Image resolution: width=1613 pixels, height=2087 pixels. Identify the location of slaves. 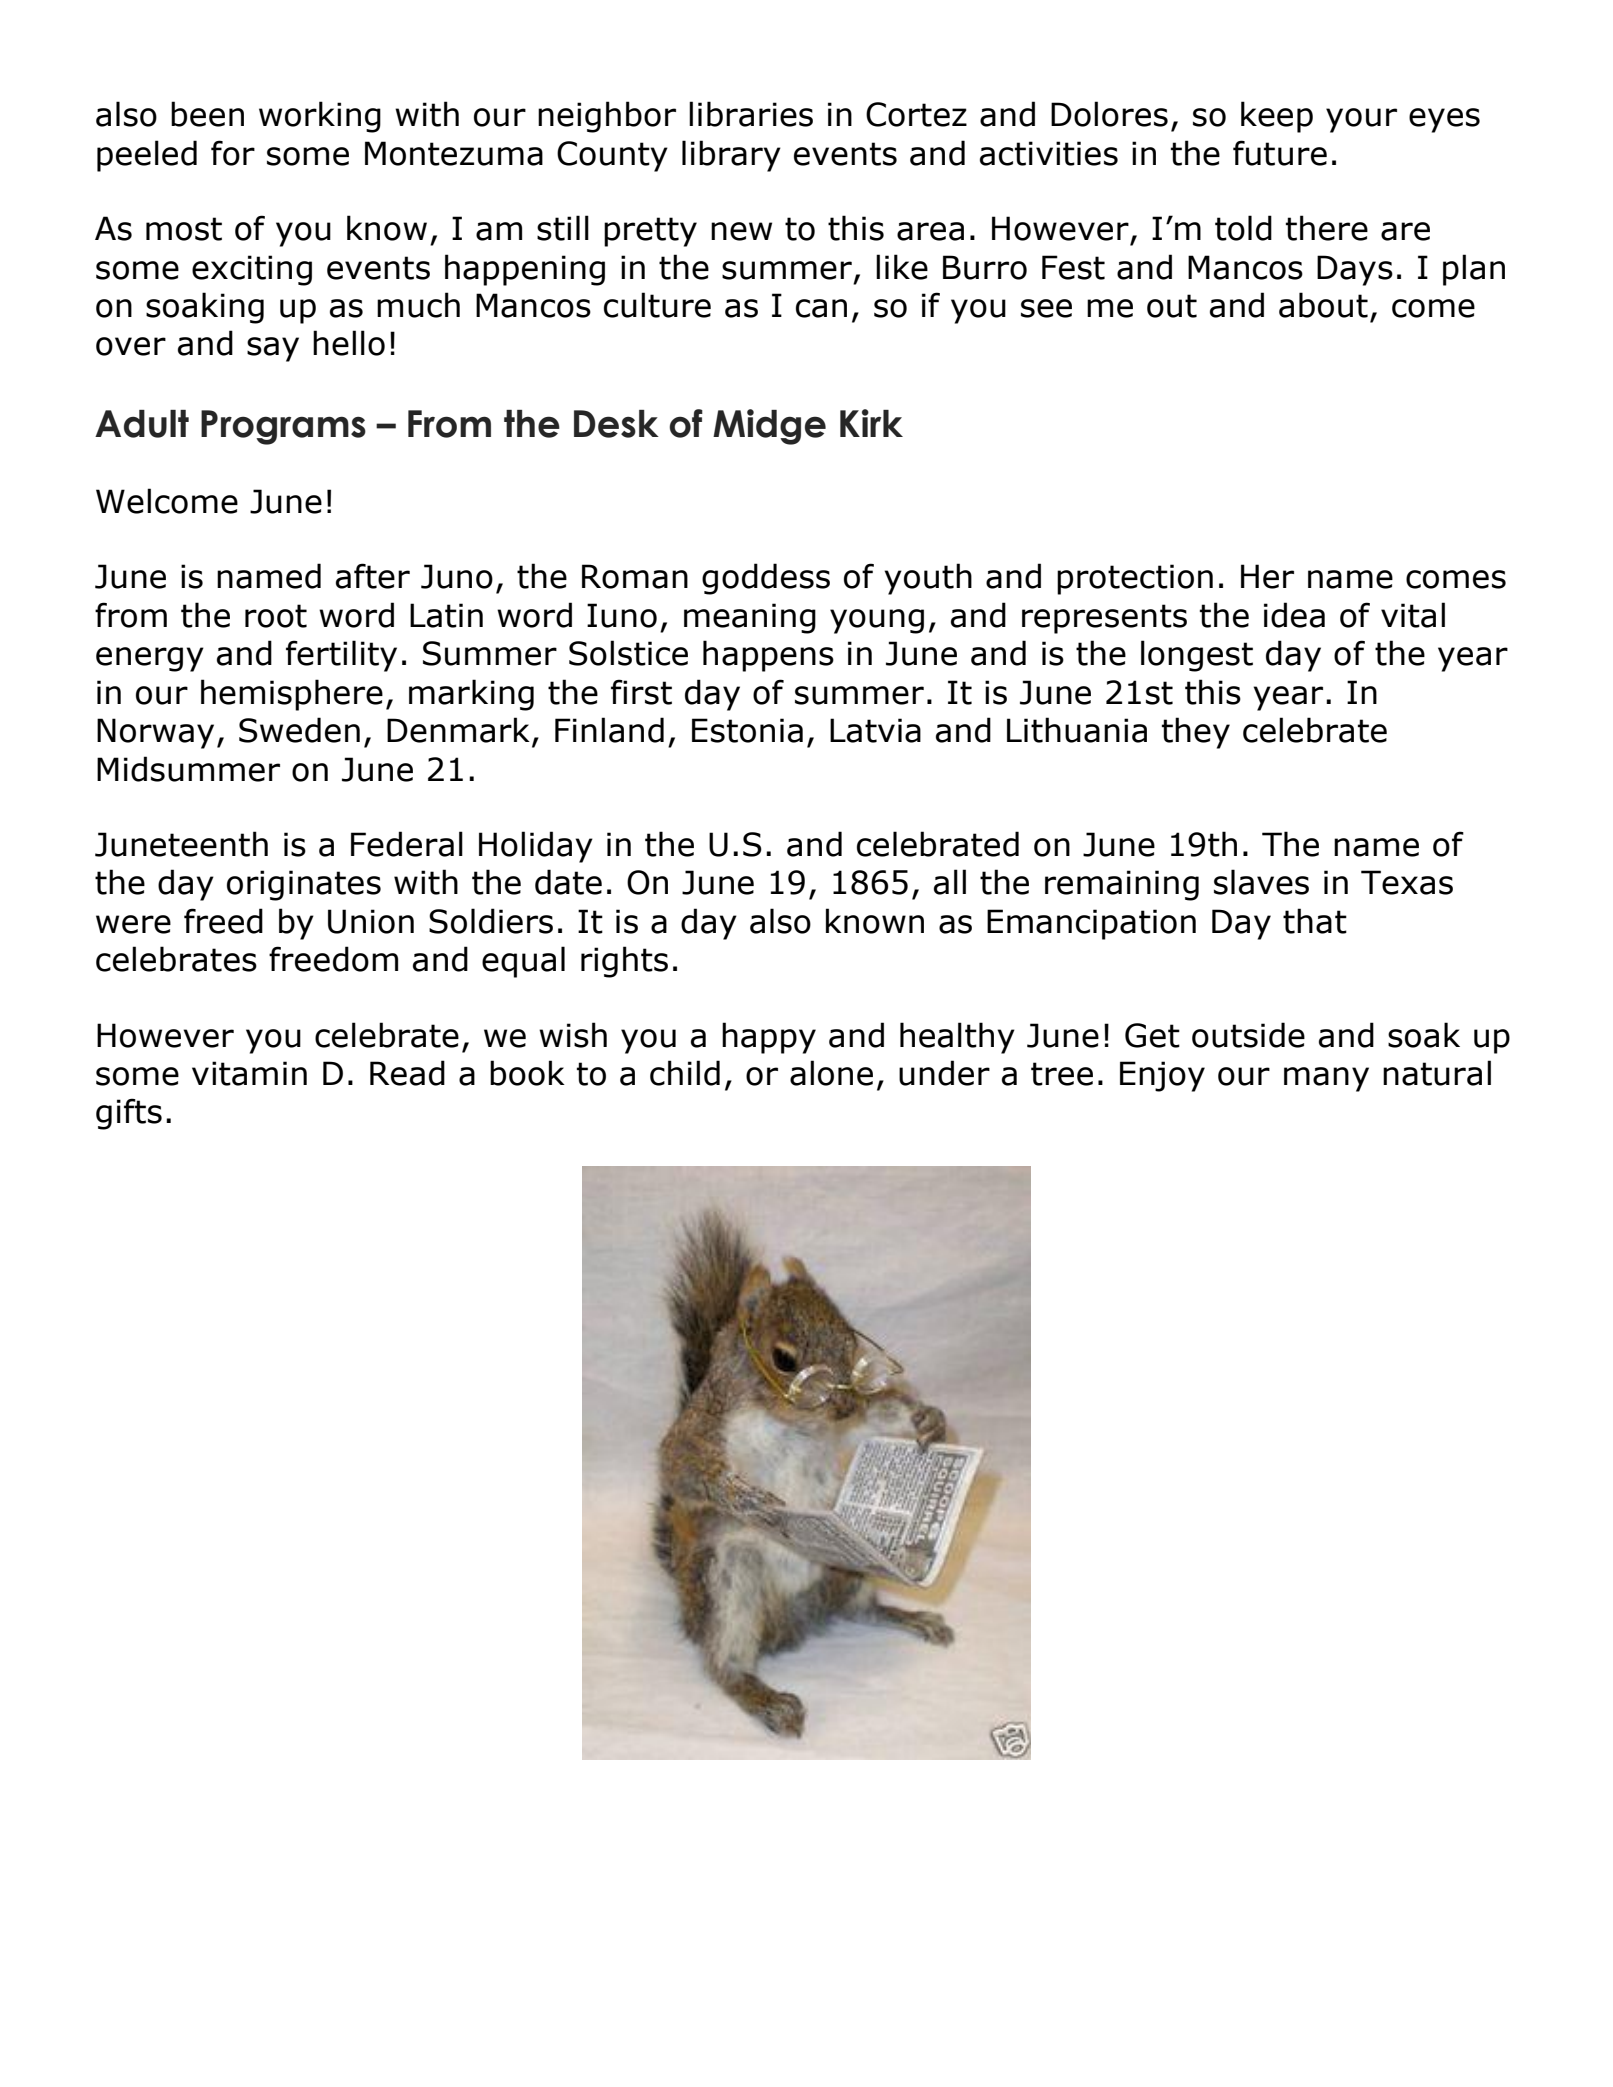
(1261, 882).
